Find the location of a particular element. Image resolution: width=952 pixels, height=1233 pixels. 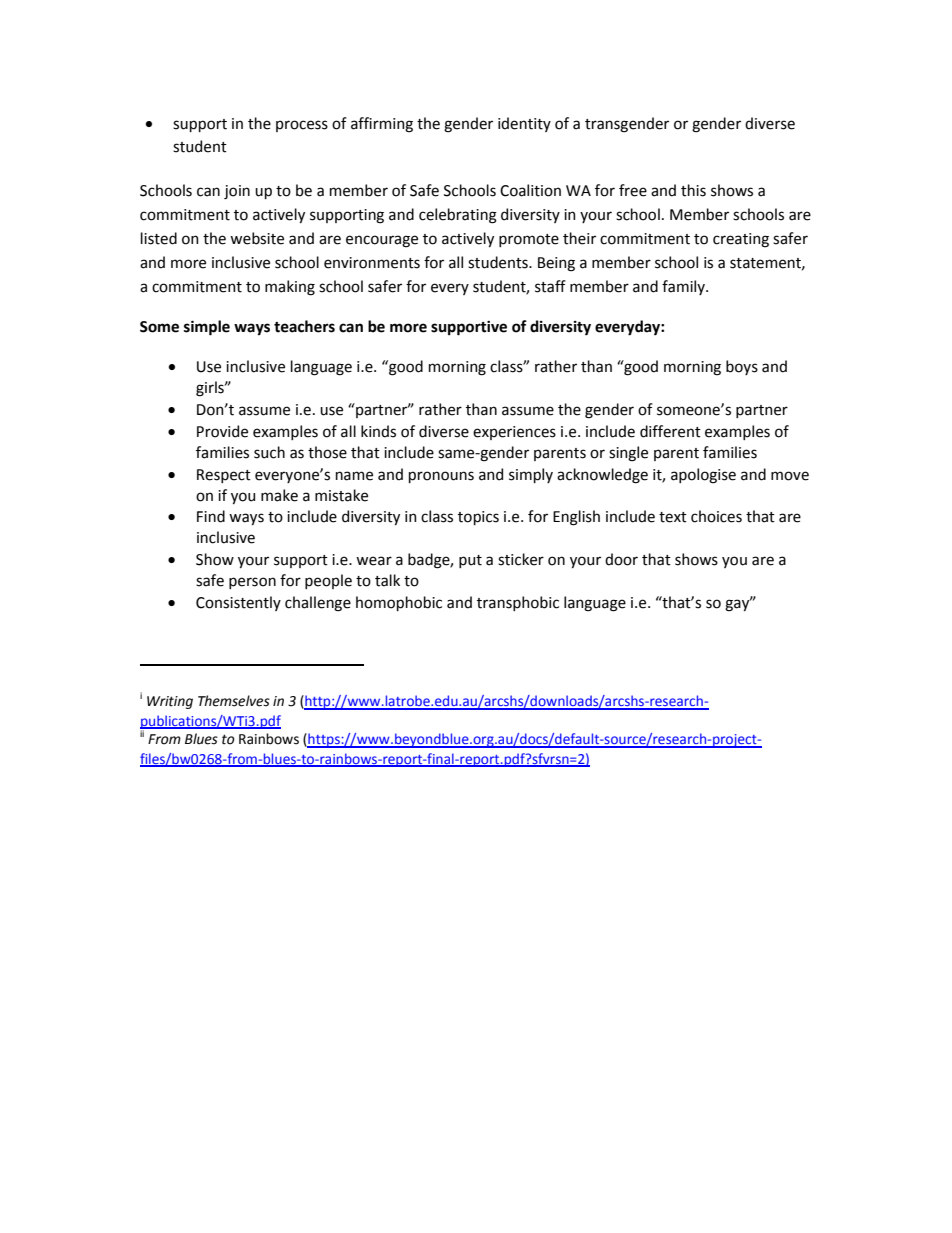

staff is located at coordinates (550, 286).
